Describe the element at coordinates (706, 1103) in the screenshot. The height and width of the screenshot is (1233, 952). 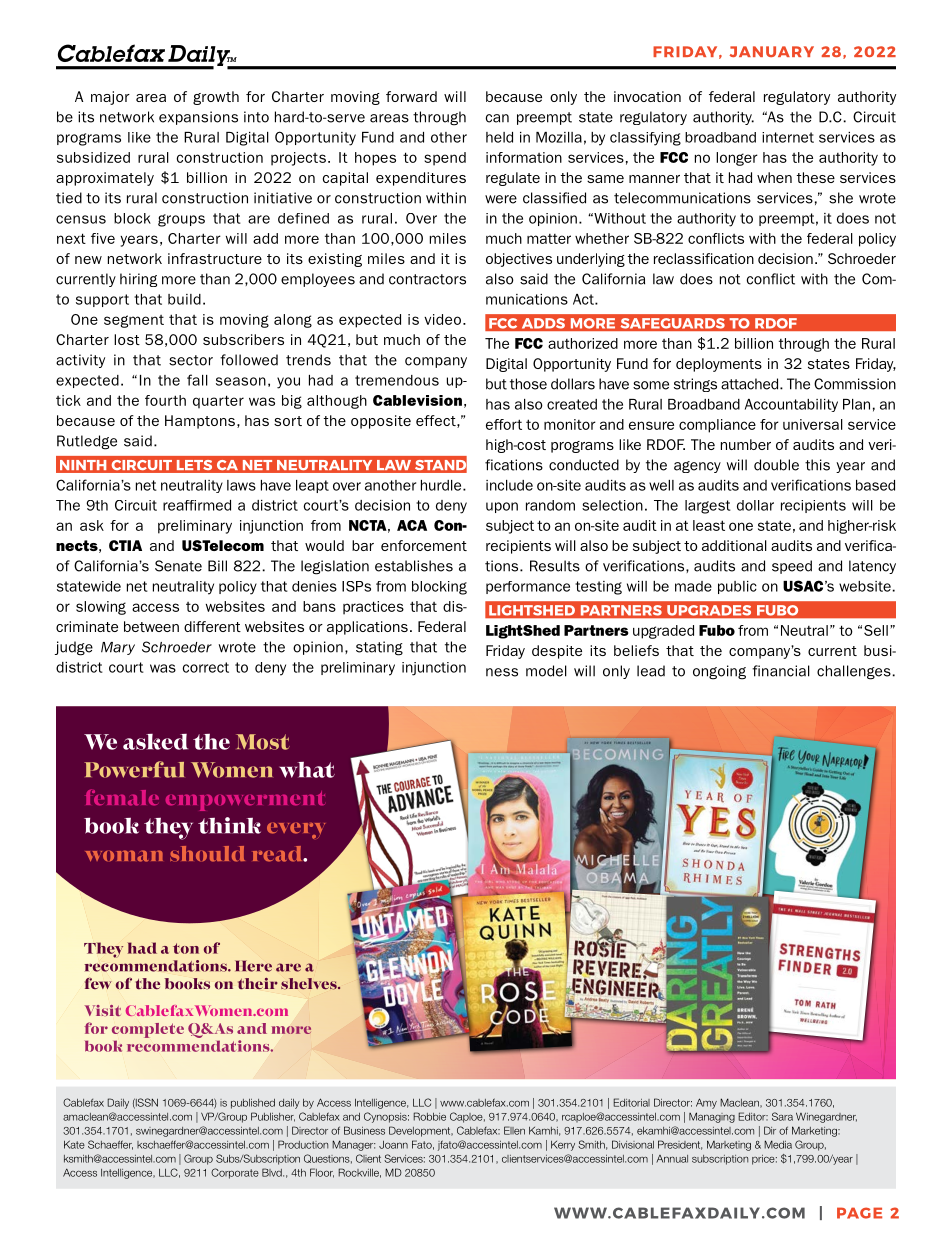
I see `Amy` at that location.
